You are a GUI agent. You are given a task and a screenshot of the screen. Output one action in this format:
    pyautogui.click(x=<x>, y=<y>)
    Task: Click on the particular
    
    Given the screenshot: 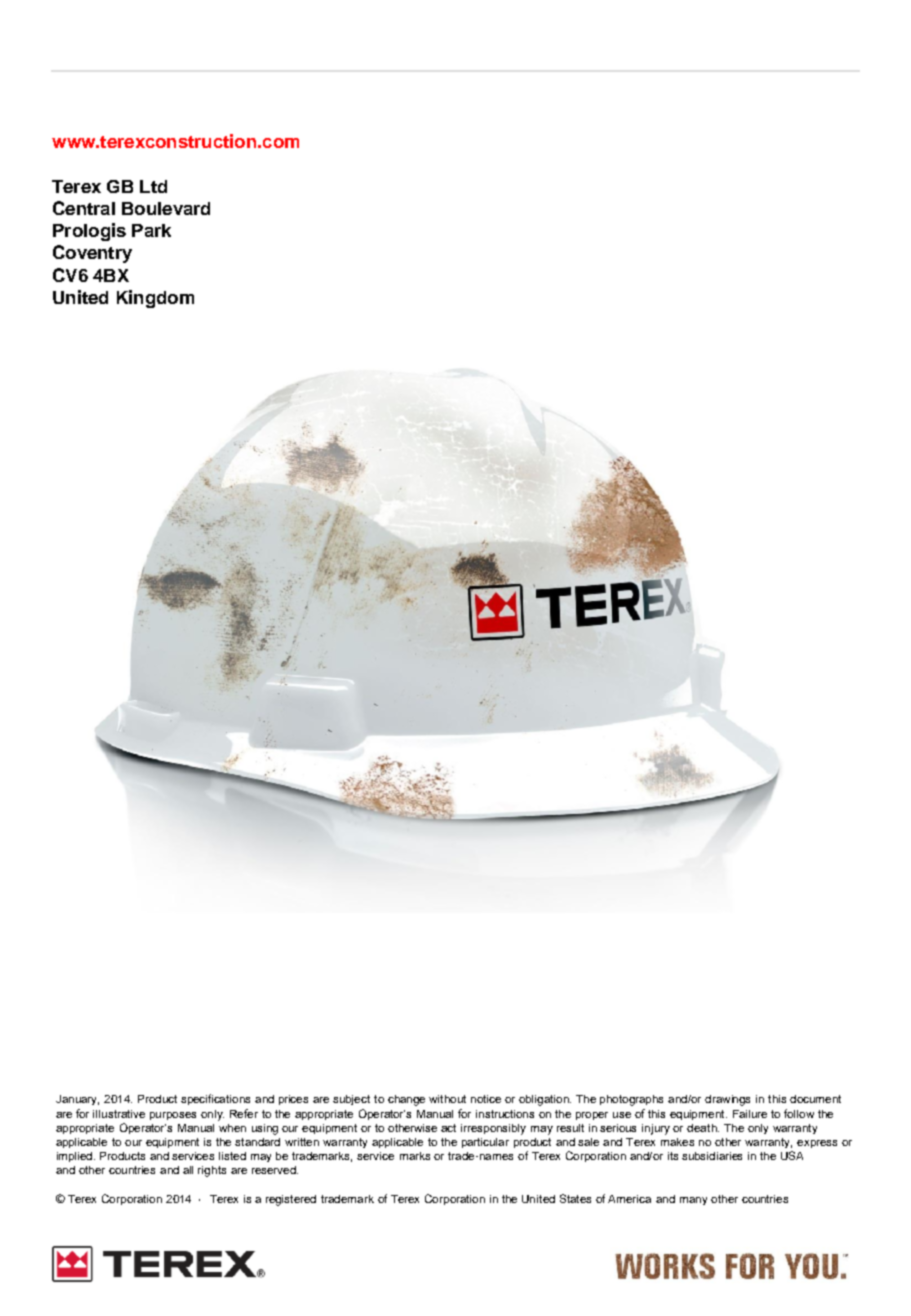 What is the action you would take?
    pyautogui.click(x=485, y=1143)
